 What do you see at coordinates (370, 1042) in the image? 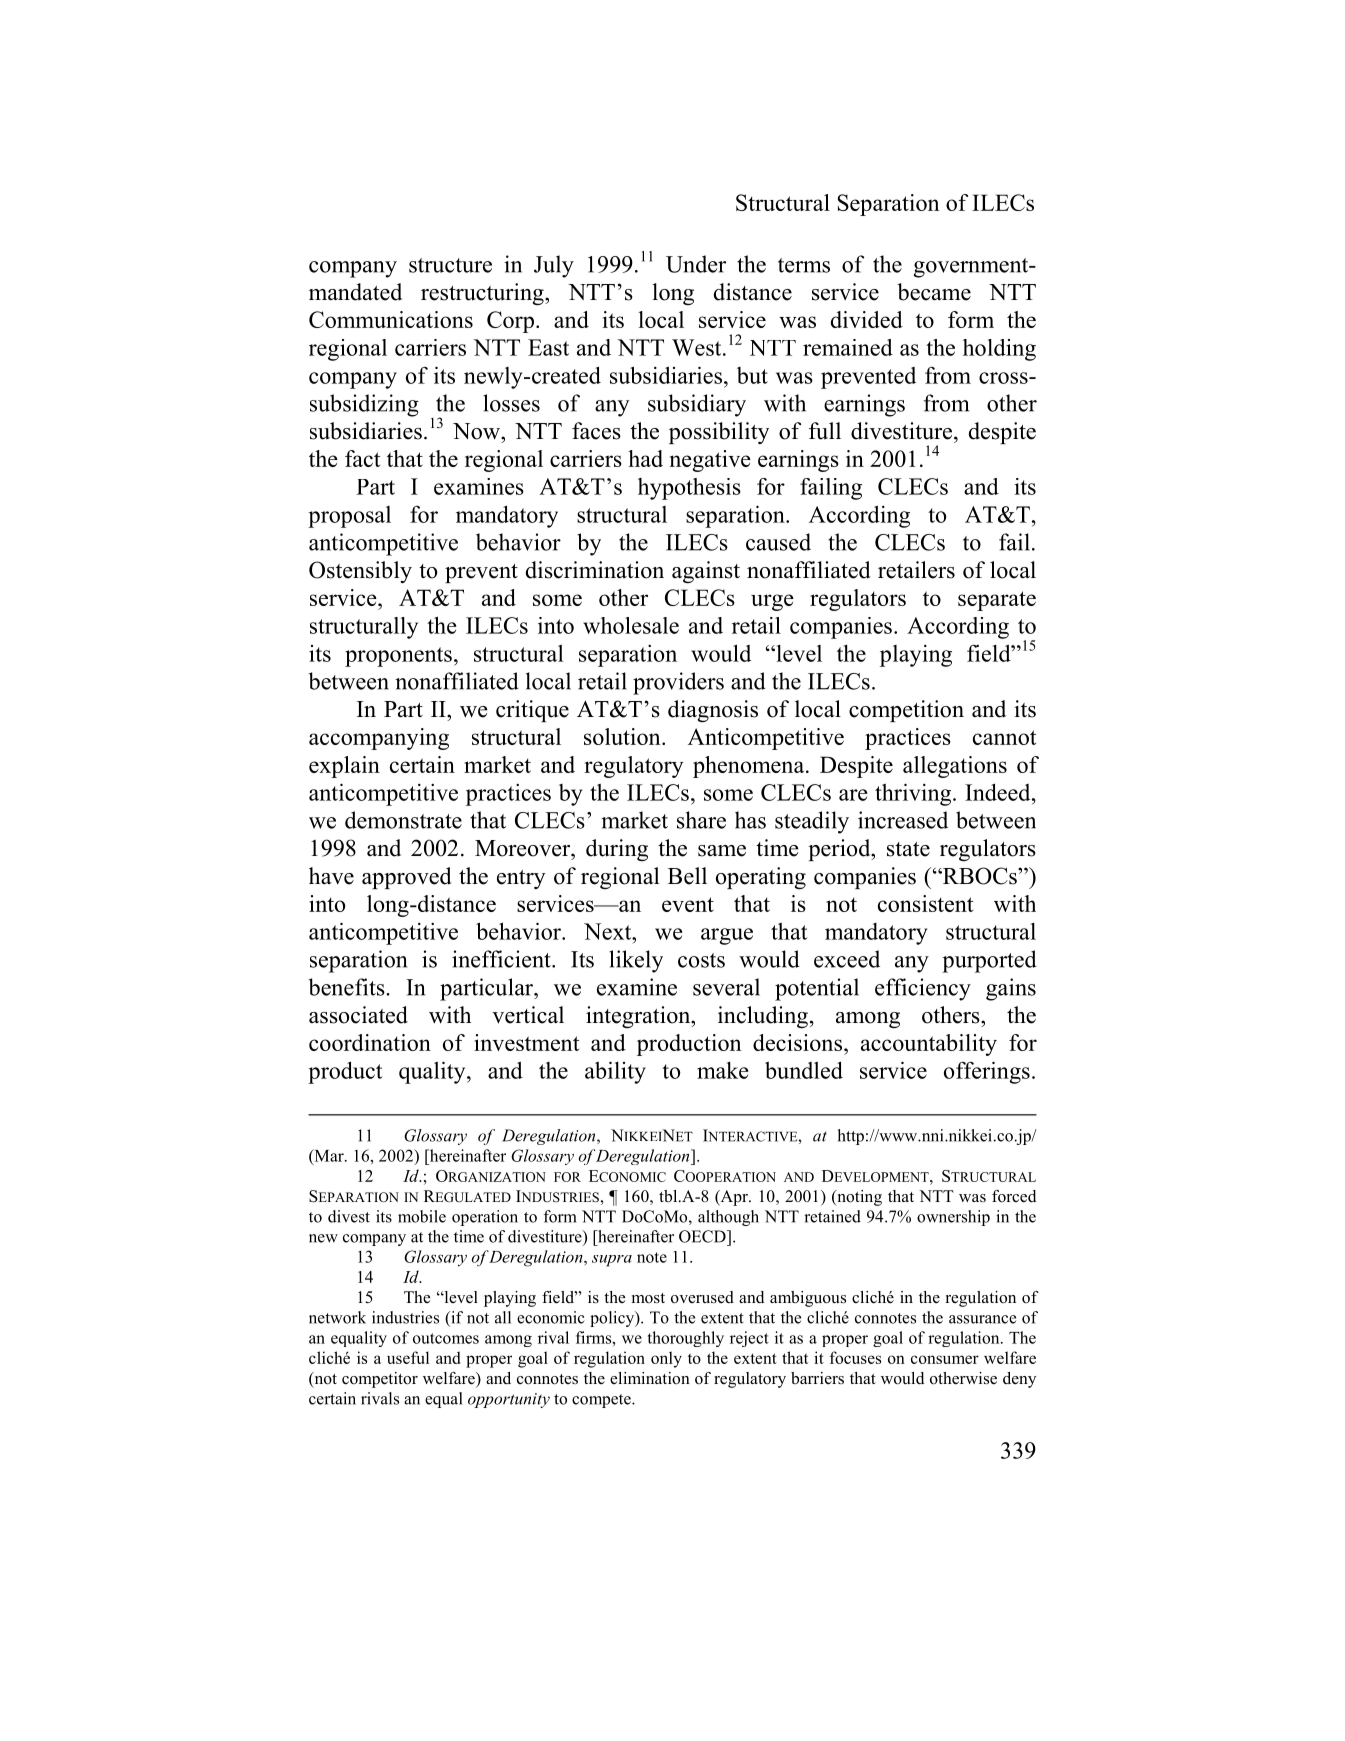
I see `coordination` at bounding box center [370, 1042].
